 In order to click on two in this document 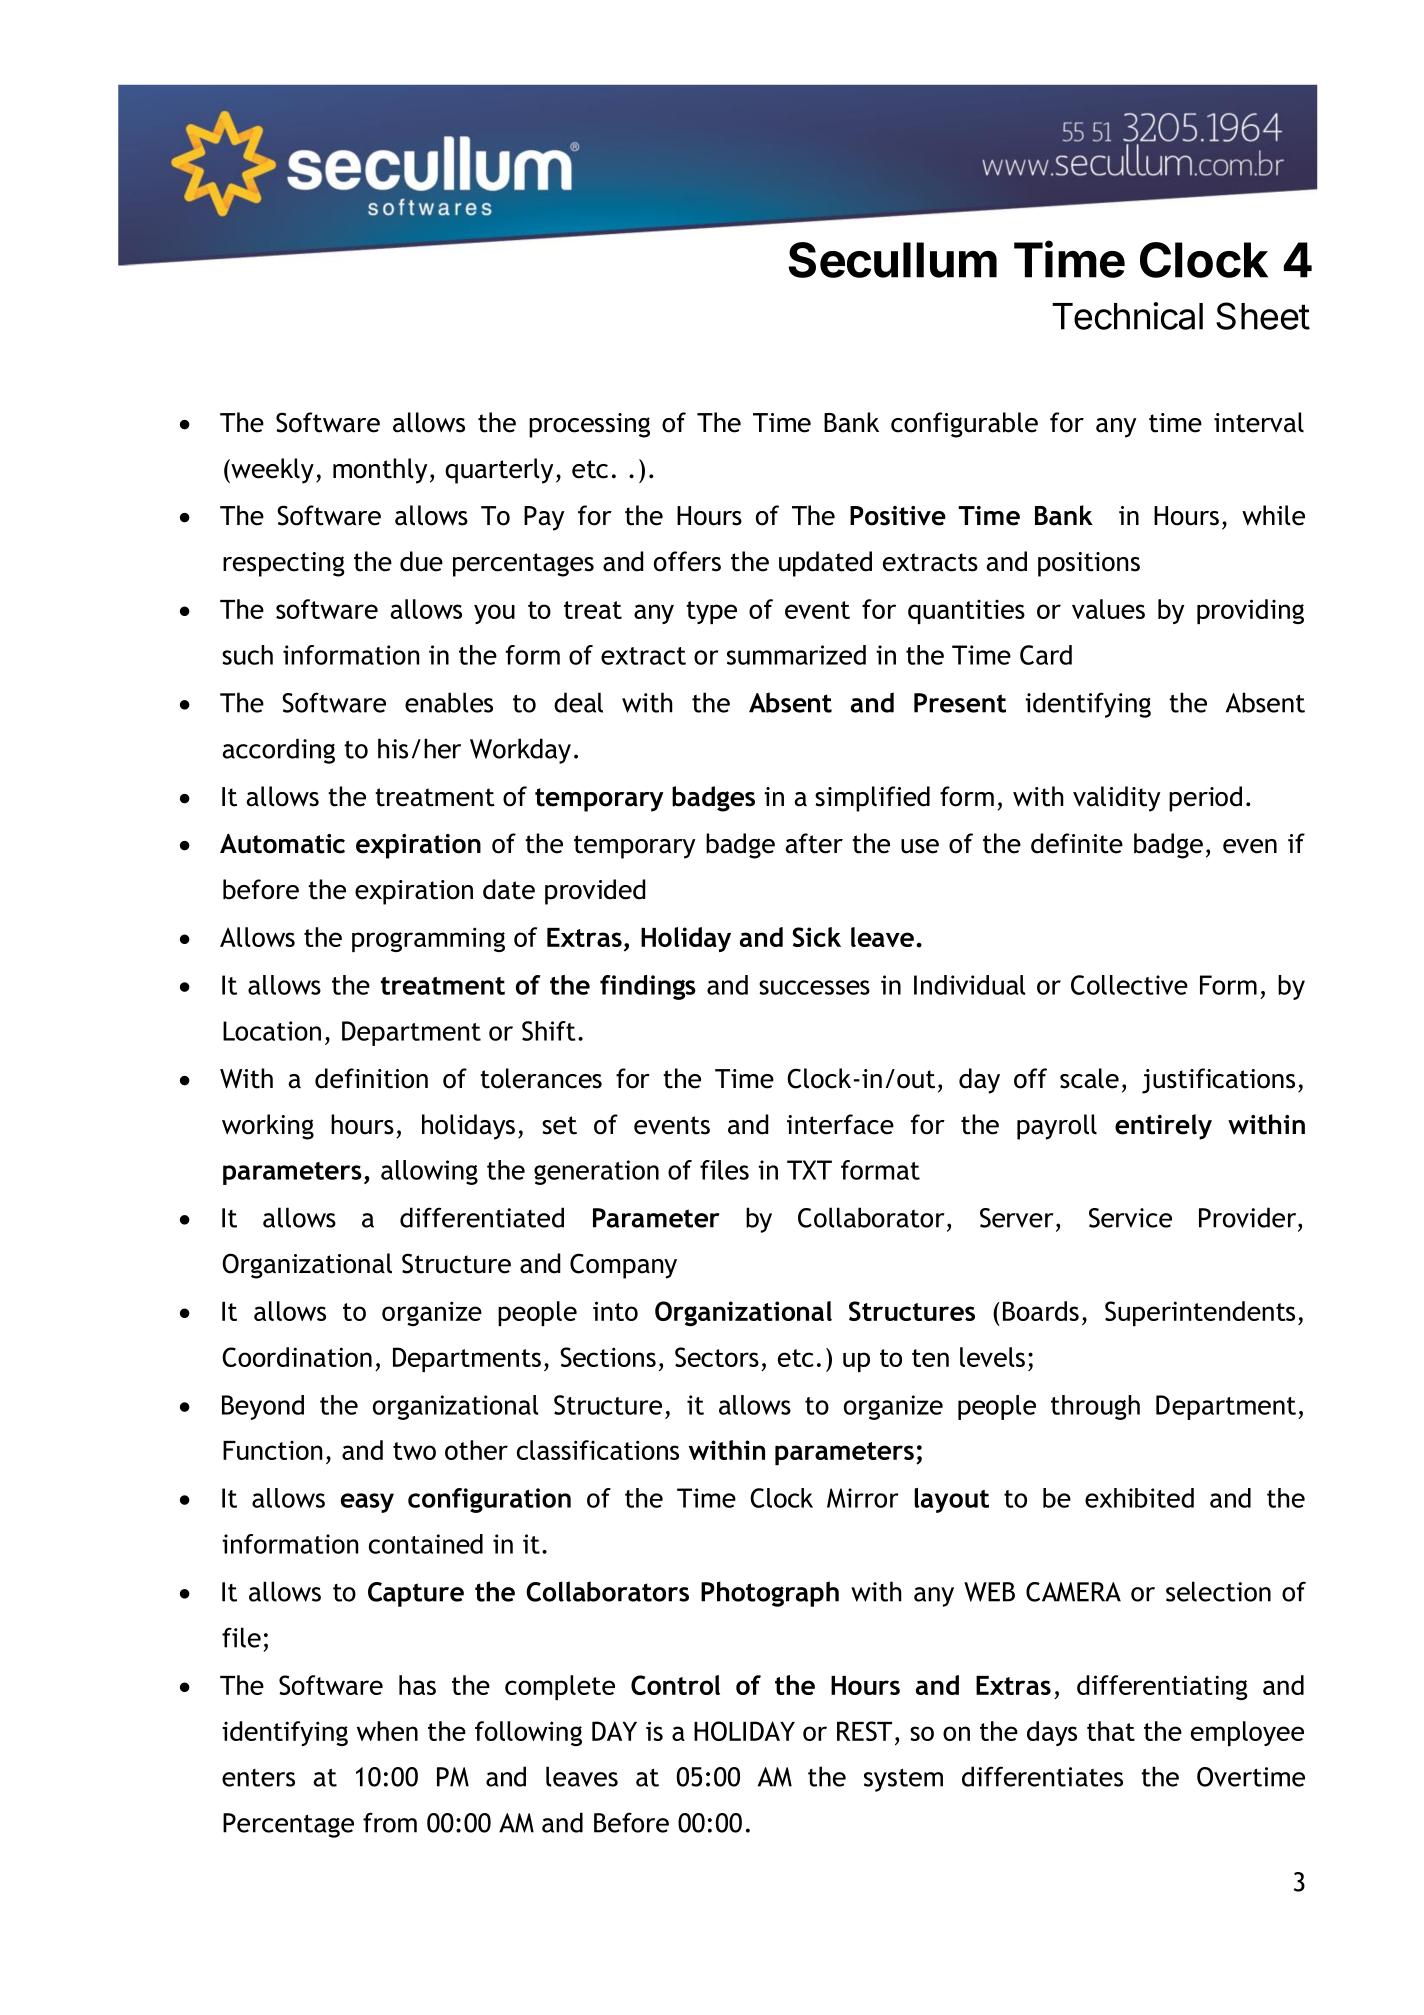, I will do `click(414, 1451)`.
